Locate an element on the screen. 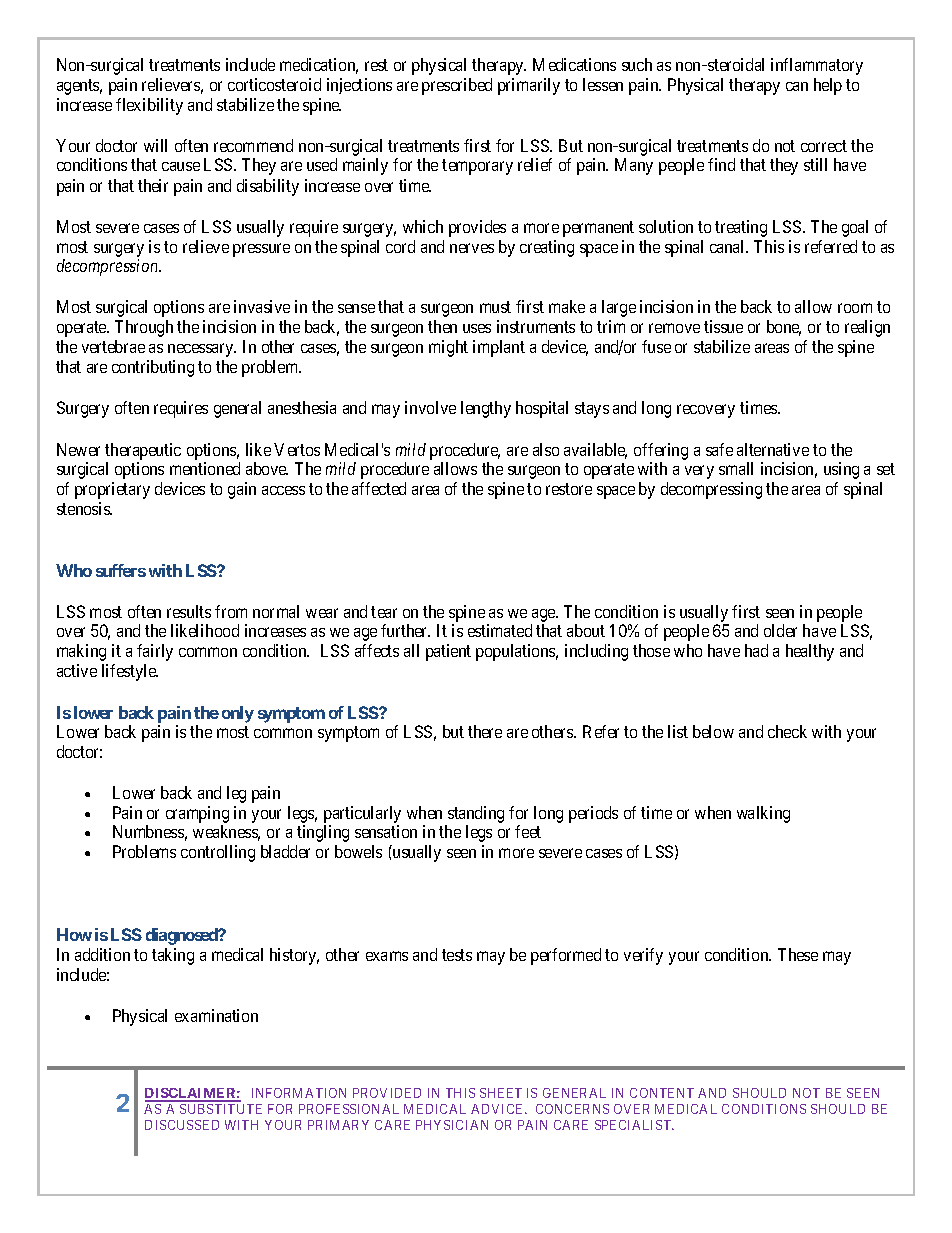  implant is located at coordinates (499, 348).
